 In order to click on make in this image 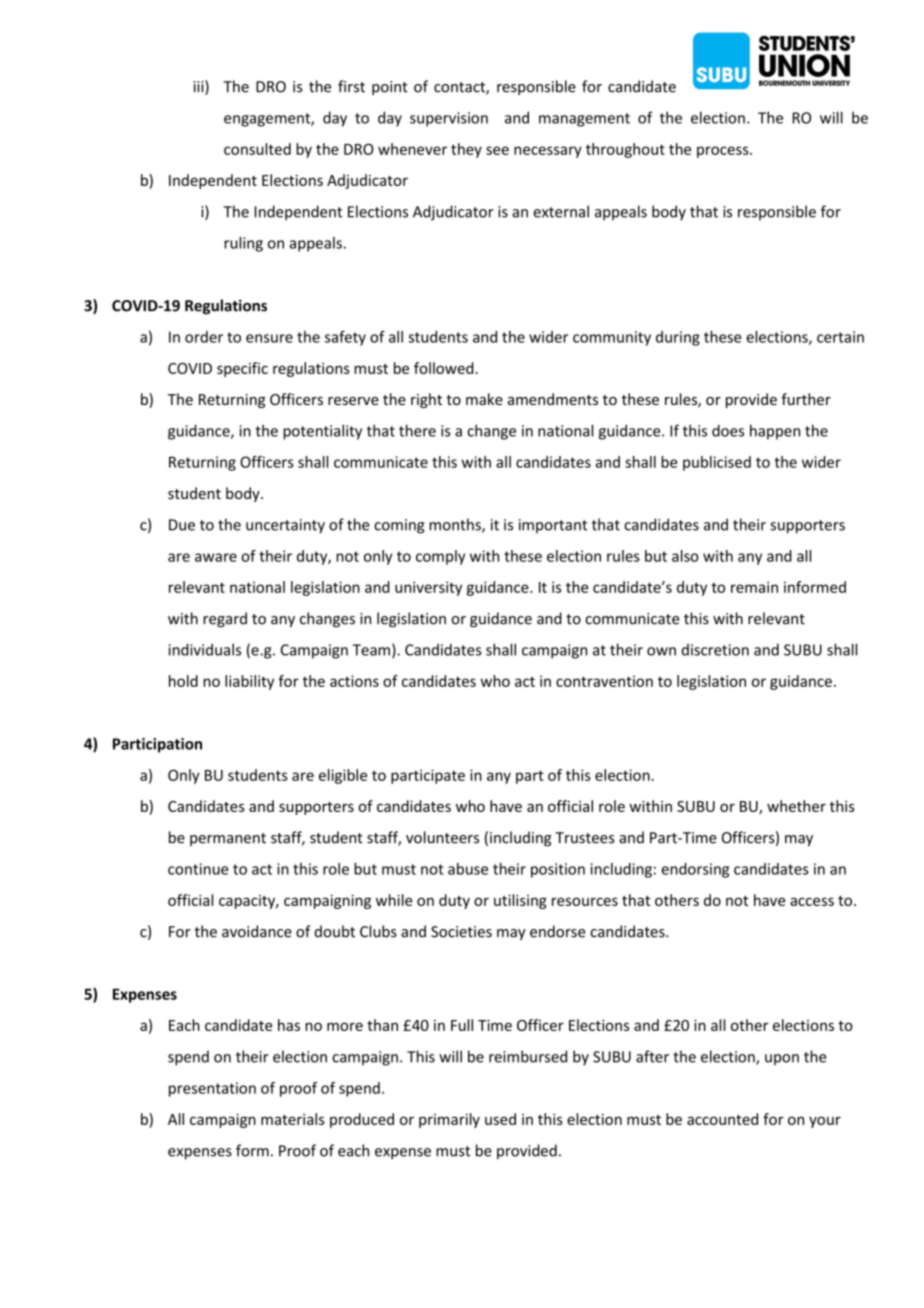, I will do `click(484, 399)`.
